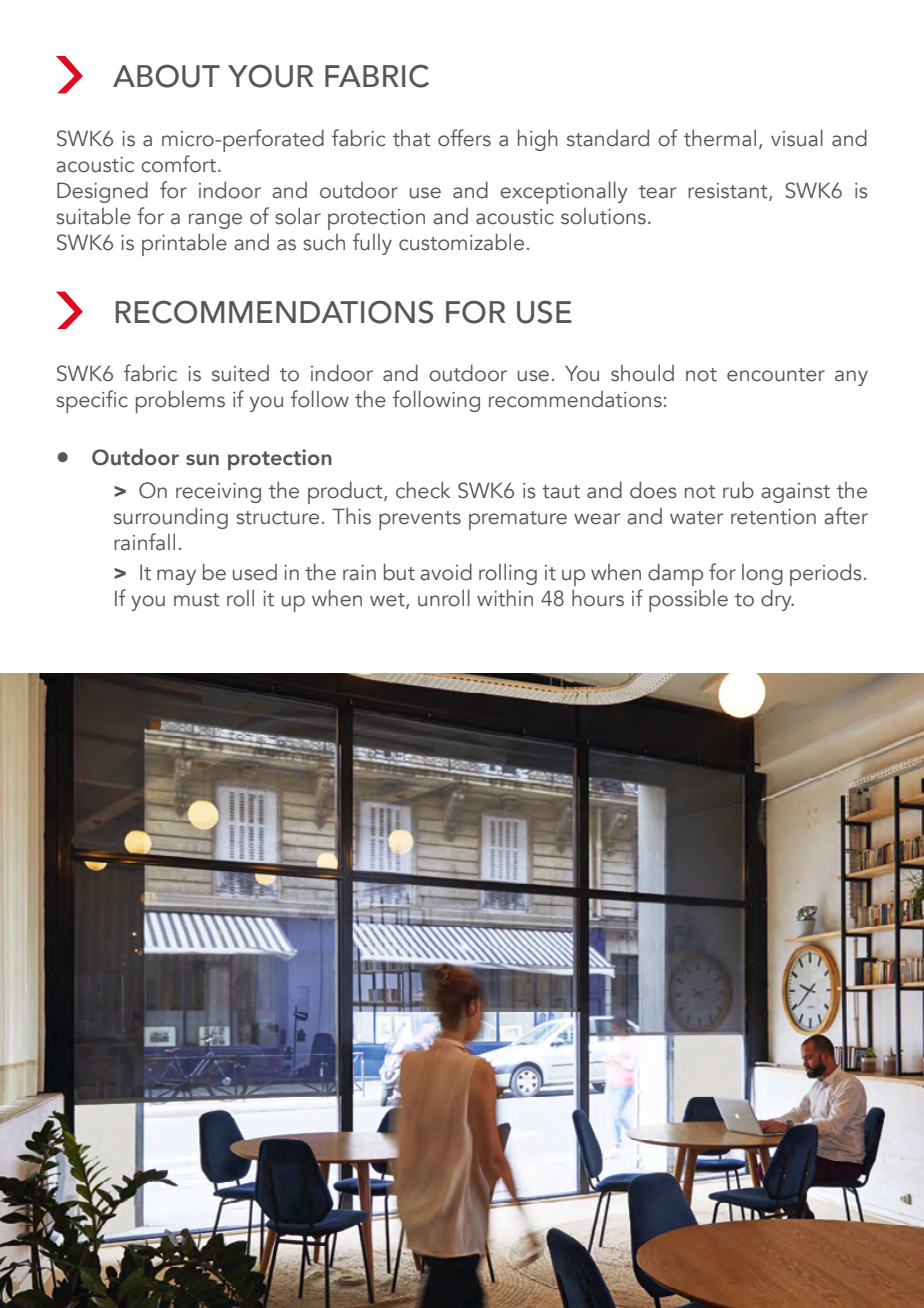 The image size is (924, 1308). What do you see at coordinates (729, 191) in the document?
I see `resistant` at bounding box center [729, 191].
